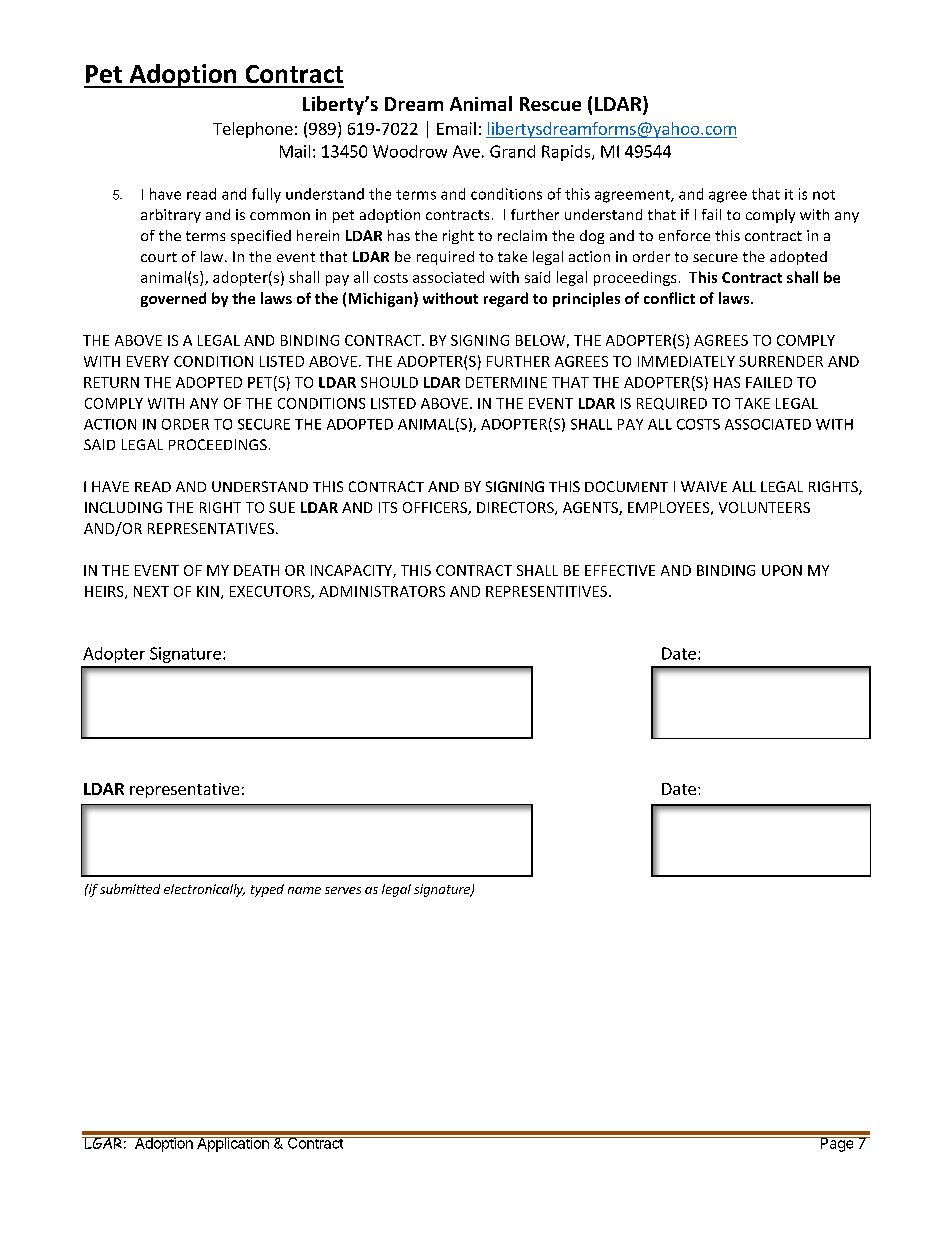  I want to click on Telephone, so click(253, 130).
